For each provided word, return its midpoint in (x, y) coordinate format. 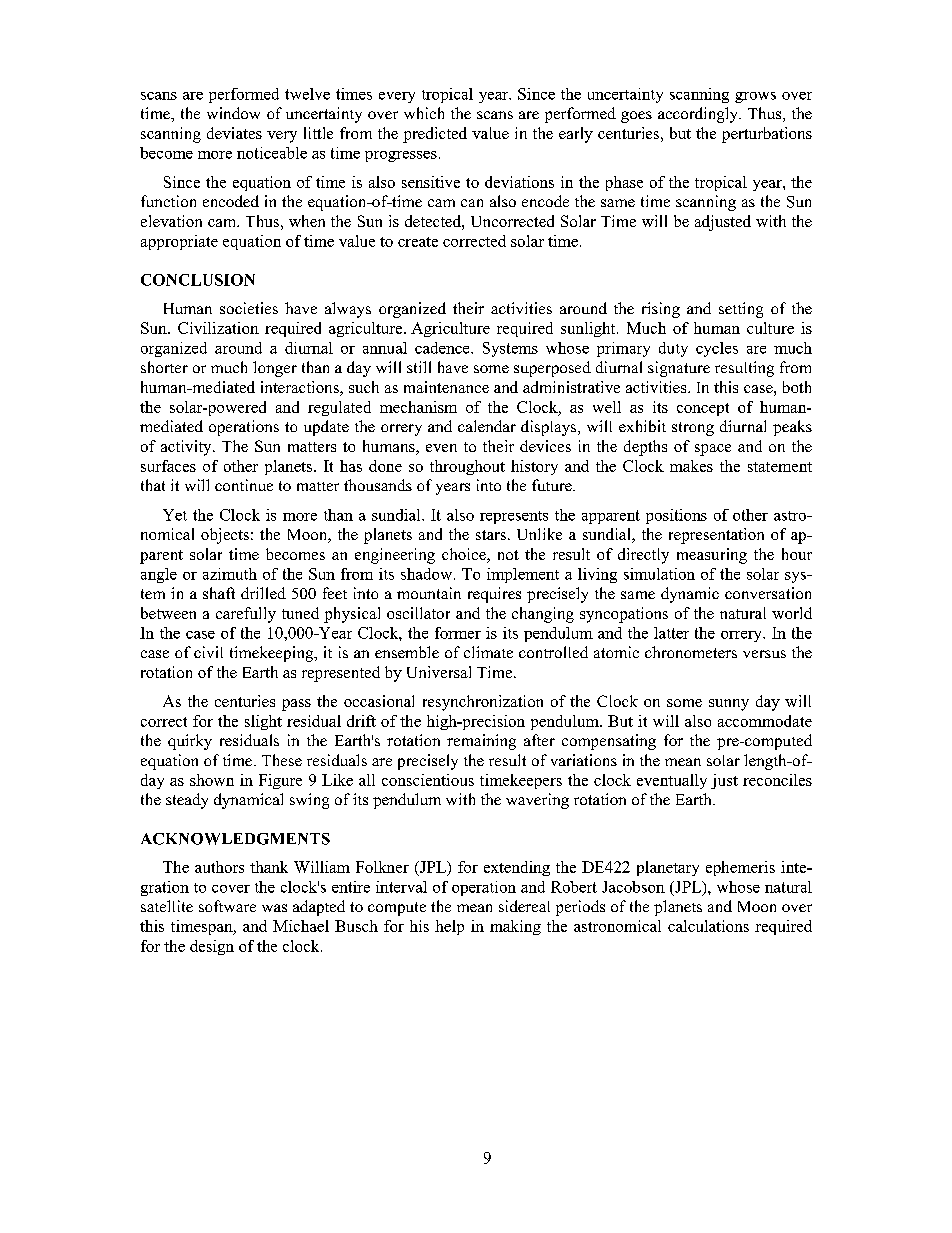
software (227, 906)
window (233, 113)
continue (244, 485)
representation (716, 536)
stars (491, 535)
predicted (435, 135)
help (449, 927)
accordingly (699, 115)
